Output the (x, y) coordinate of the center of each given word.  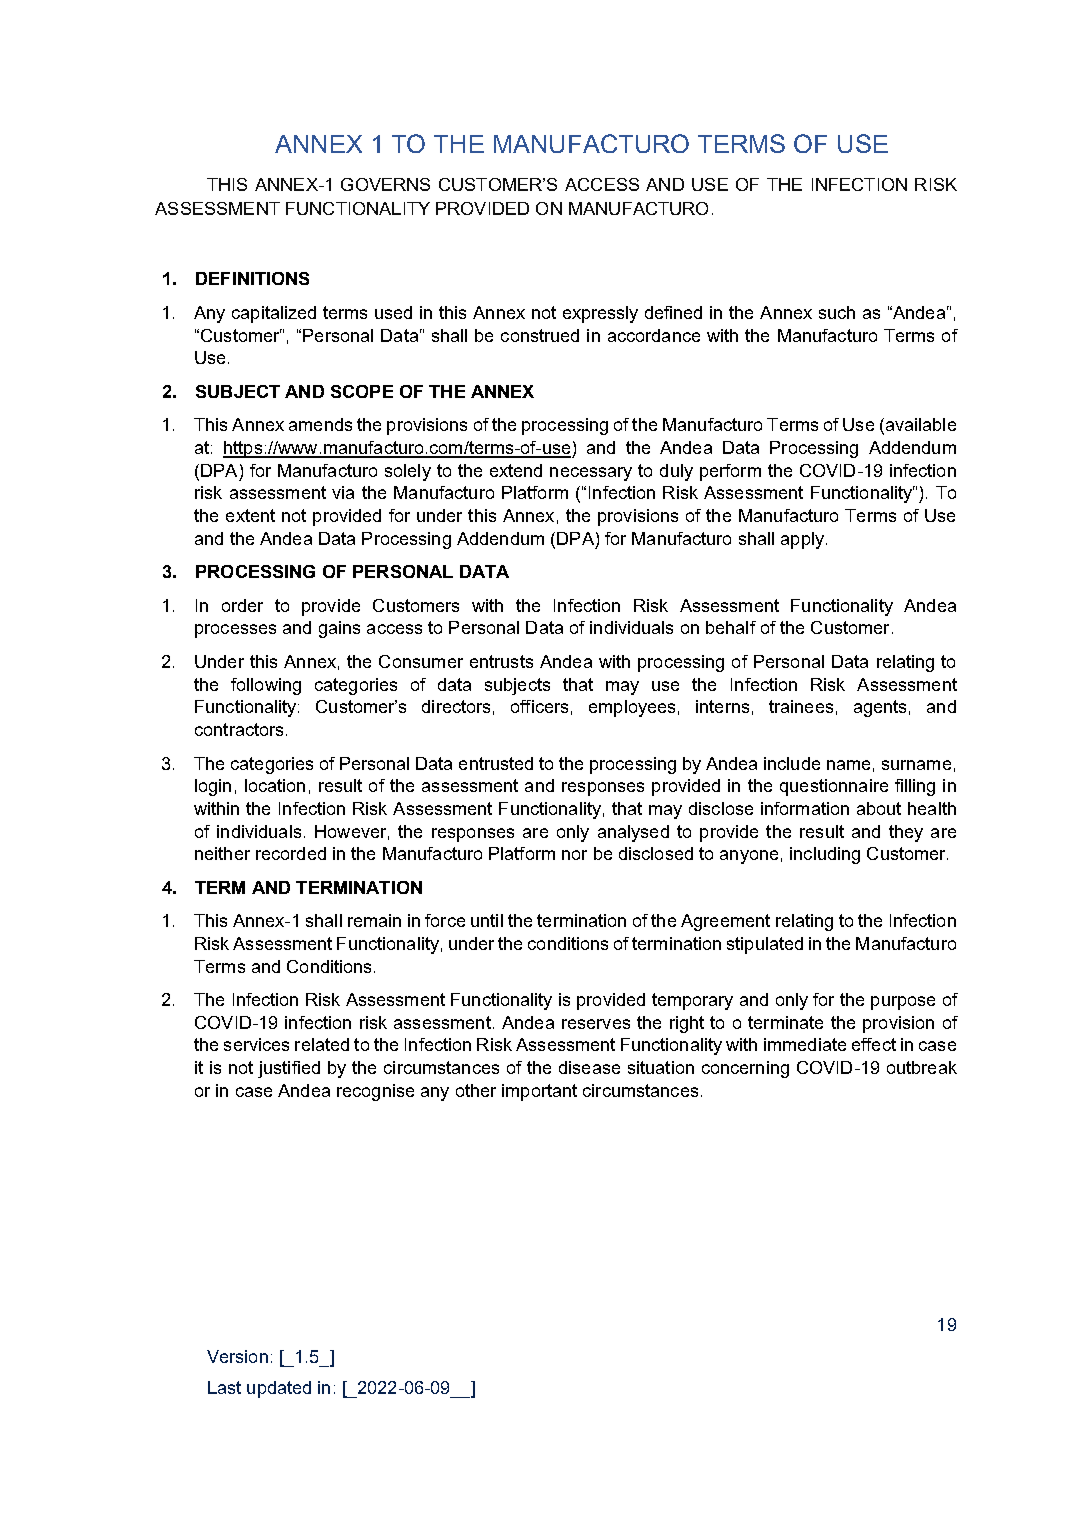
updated (279, 1389)
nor (574, 855)
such (837, 312)
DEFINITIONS (252, 278)
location (275, 785)
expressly (600, 314)
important (539, 1092)
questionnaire (834, 787)
